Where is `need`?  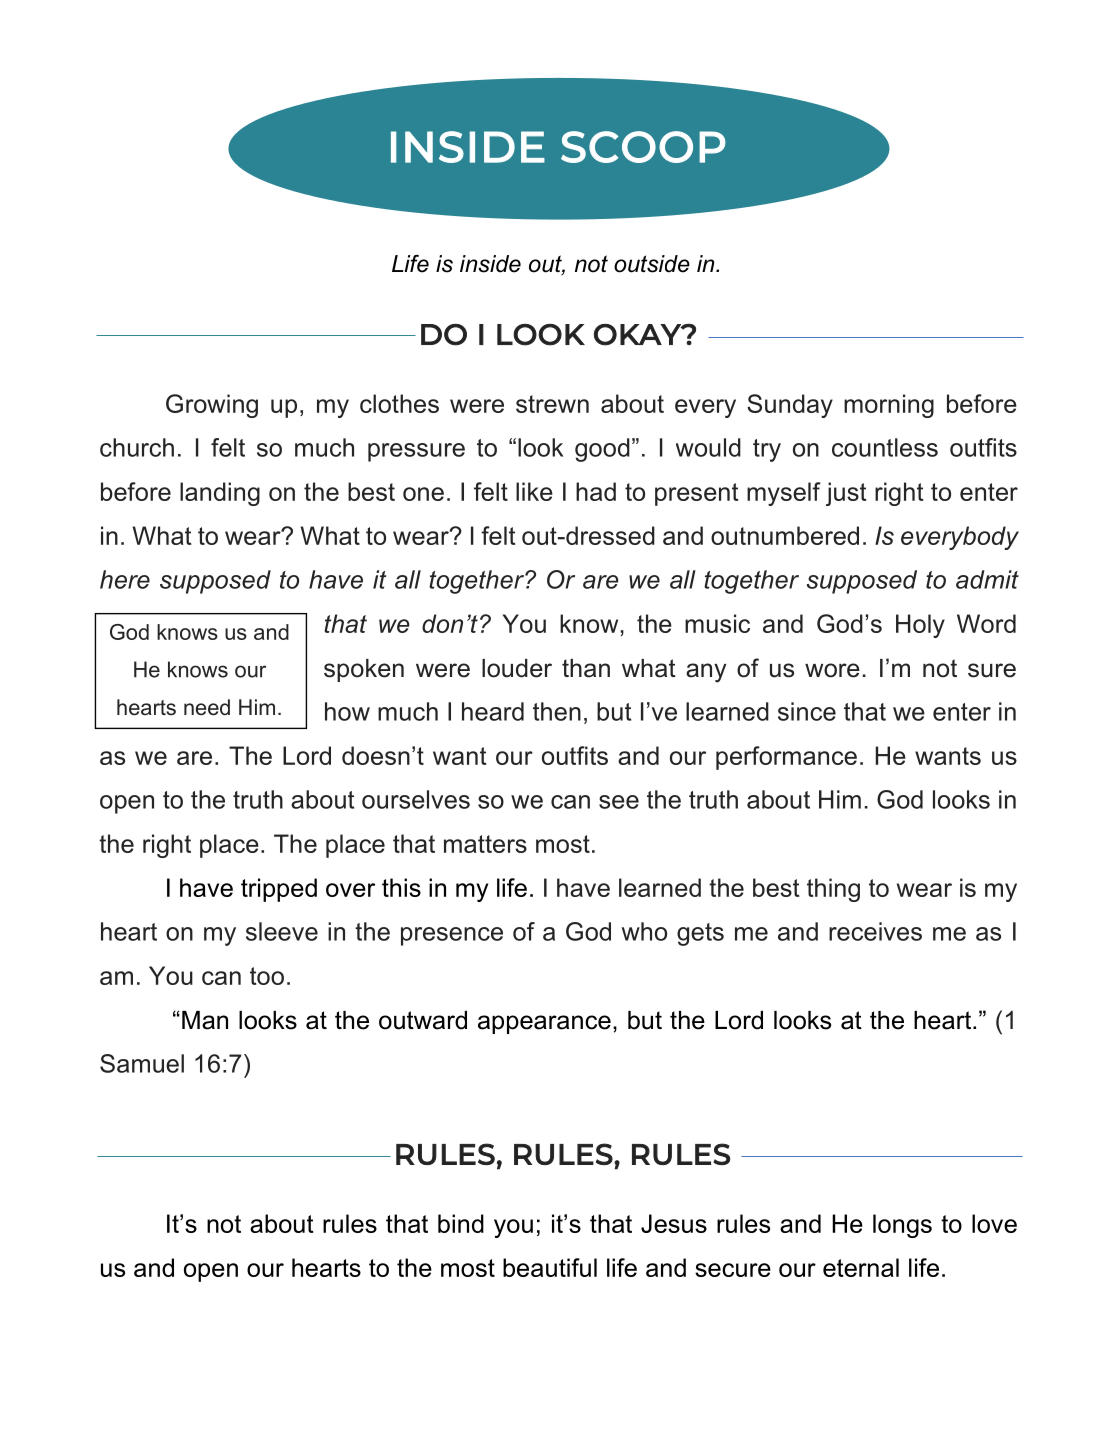 need is located at coordinates (207, 707).
